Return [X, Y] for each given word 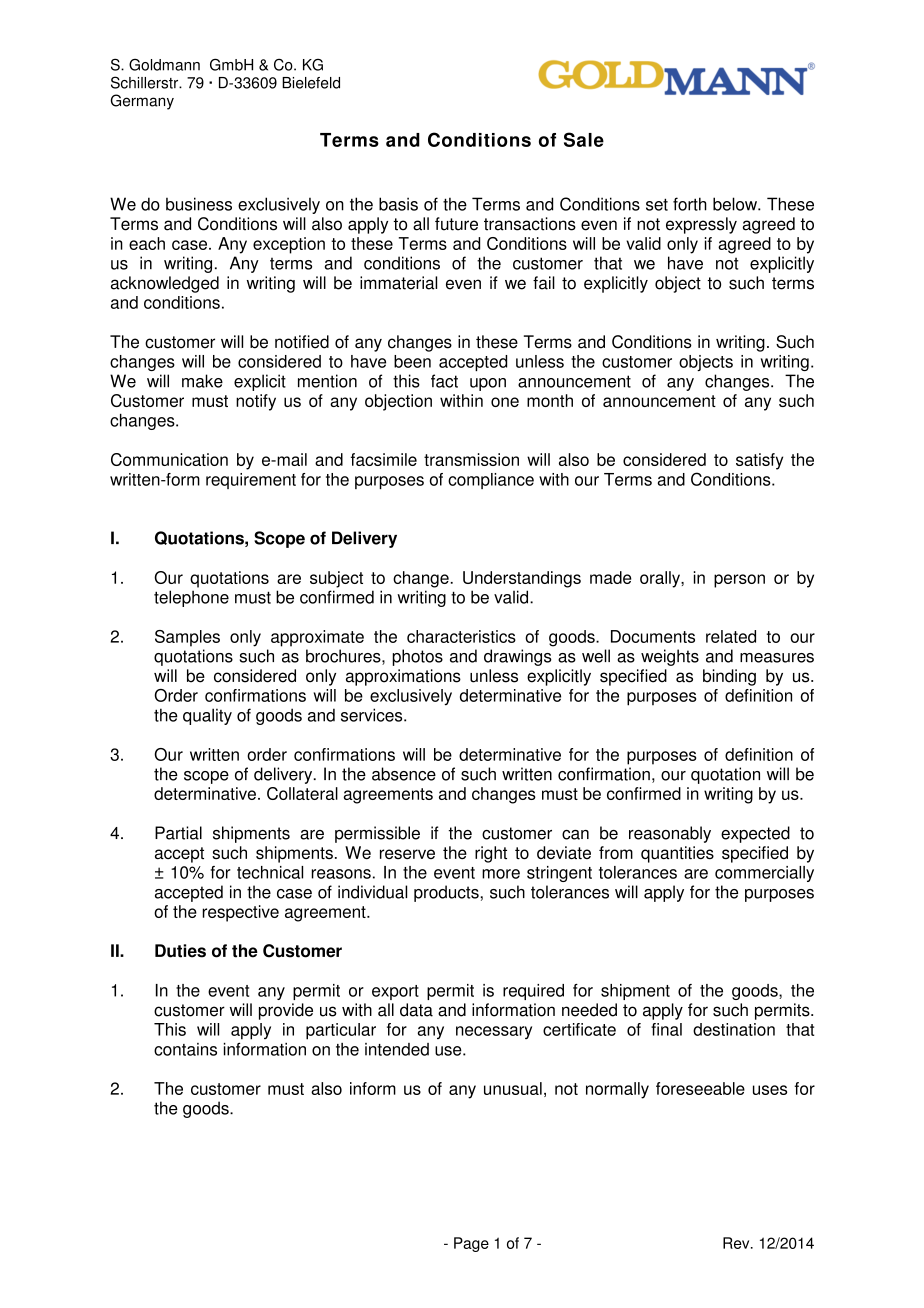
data [416, 1010]
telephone [191, 598]
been [412, 361]
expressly [701, 225]
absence [404, 774]
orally [661, 579]
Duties [180, 951]
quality [207, 716]
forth [690, 204]
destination [734, 1029]
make [202, 381]
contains [185, 1049]
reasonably [670, 834]
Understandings [522, 579]
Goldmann [164, 65]
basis [398, 204]
